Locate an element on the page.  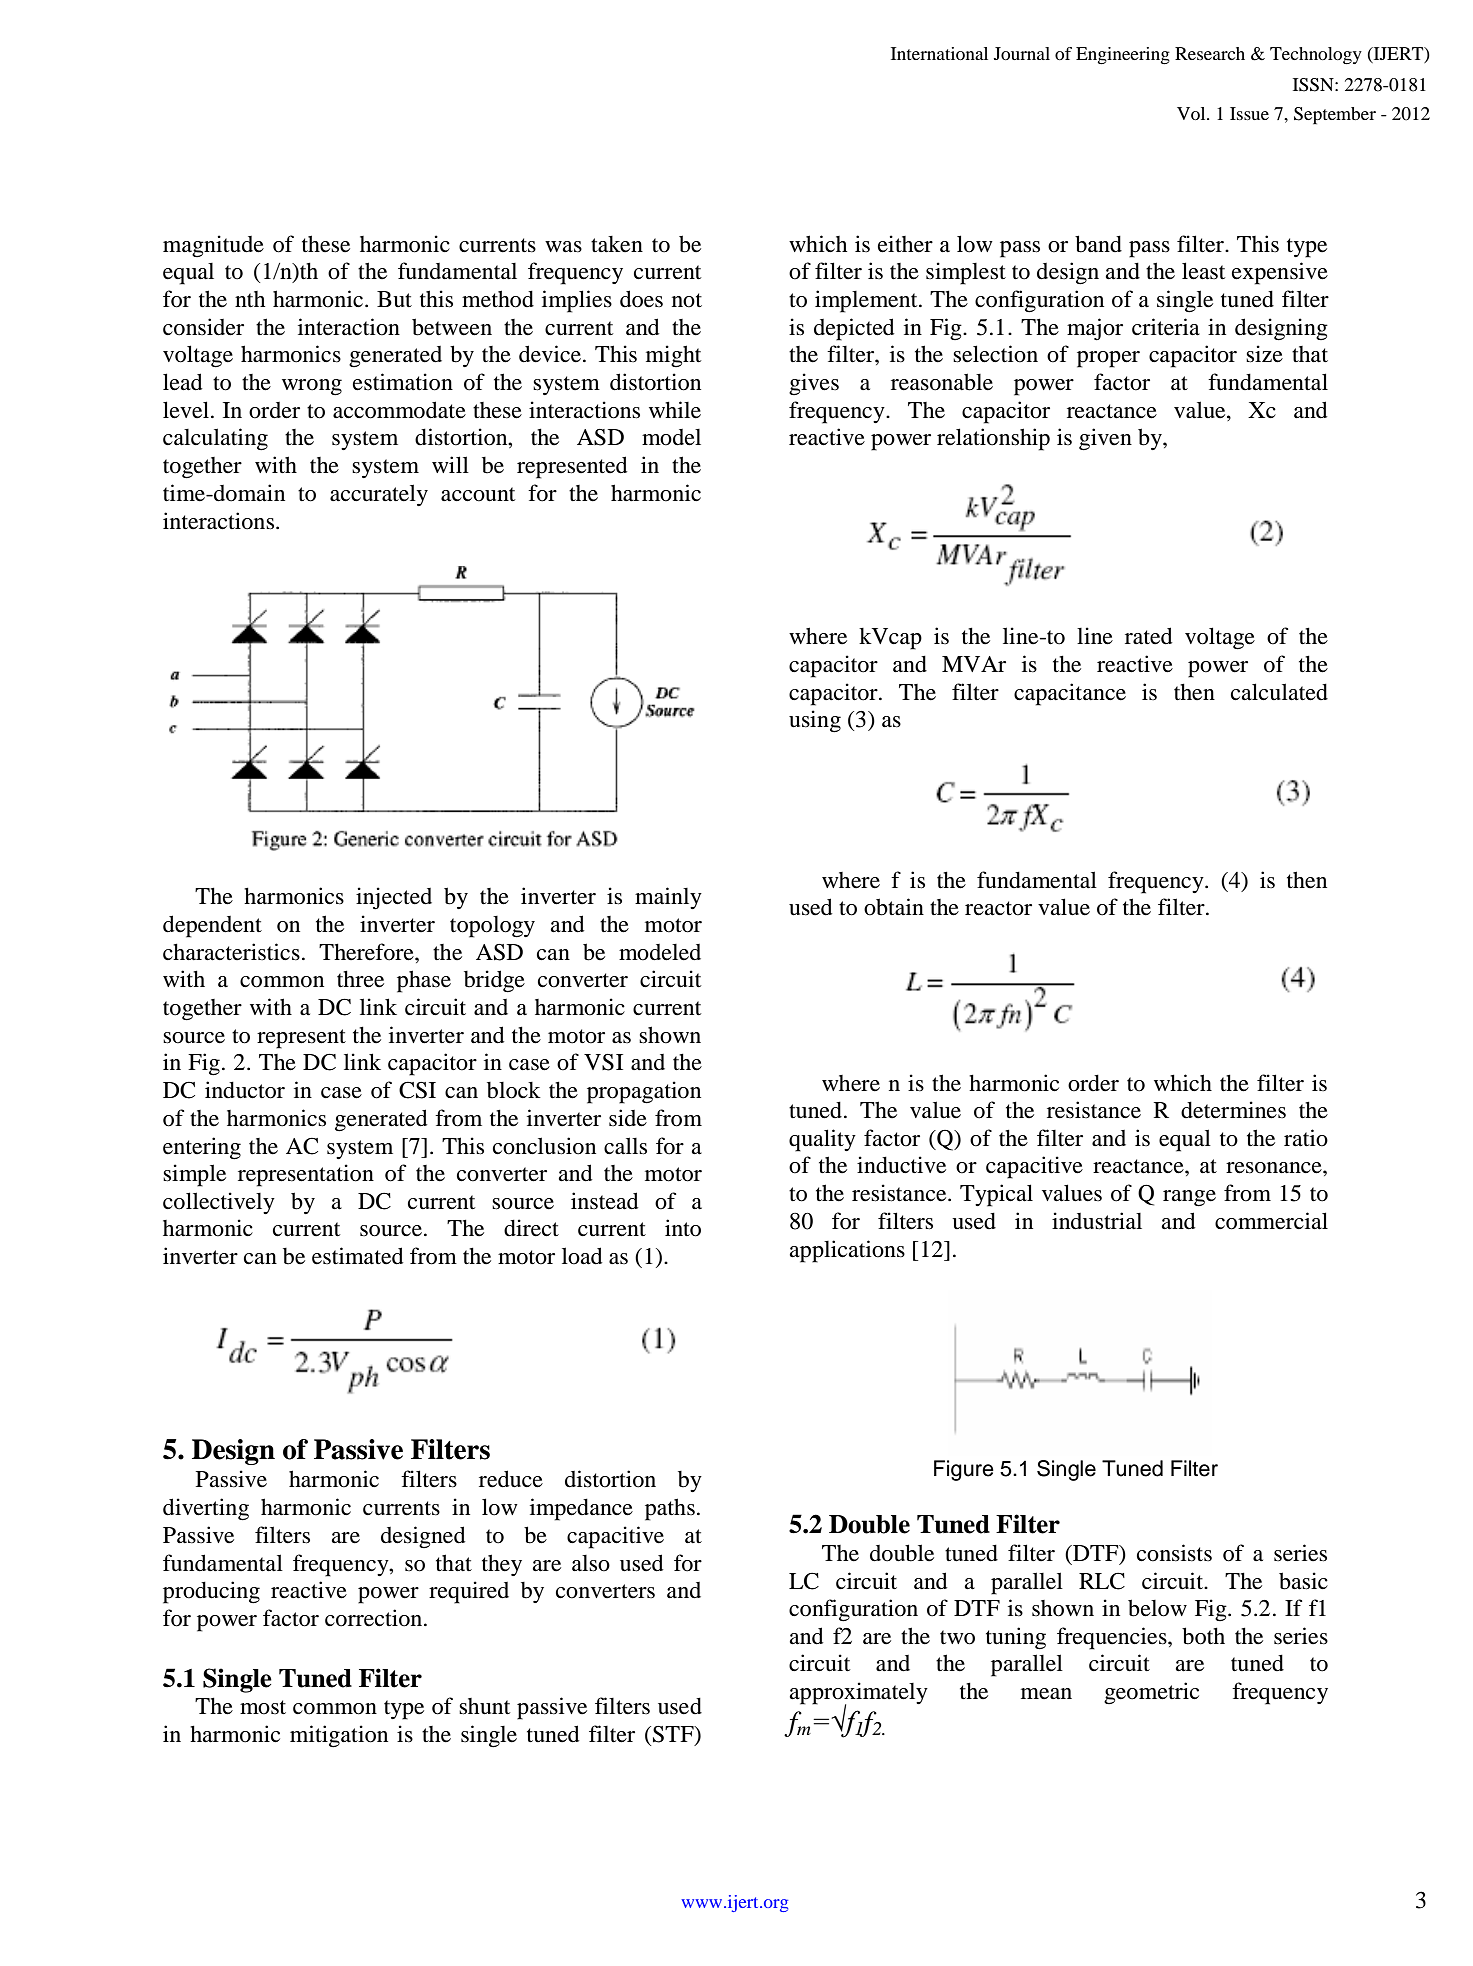
mainly is located at coordinates (668, 898).
